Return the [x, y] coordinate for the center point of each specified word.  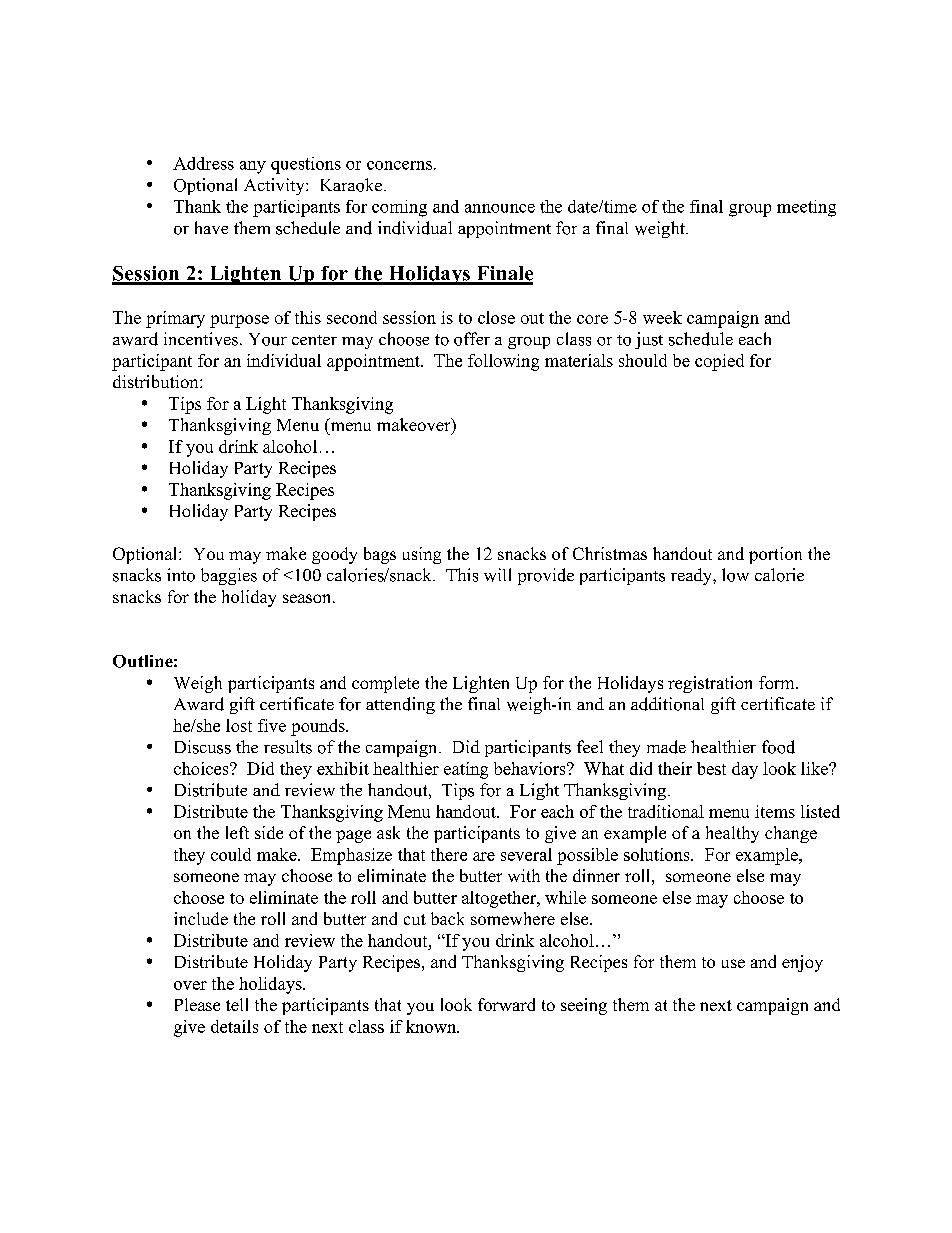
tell [237, 1004]
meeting [806, 208]
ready [692, 576]
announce [500, 208]
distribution [157, 381]
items [775, 811]
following [503, 362]
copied [719, 362]
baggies [229, 576]
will [497, 575]
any [253, 167]
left [237, 832]
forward [506, 1004]
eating [466, 770]
